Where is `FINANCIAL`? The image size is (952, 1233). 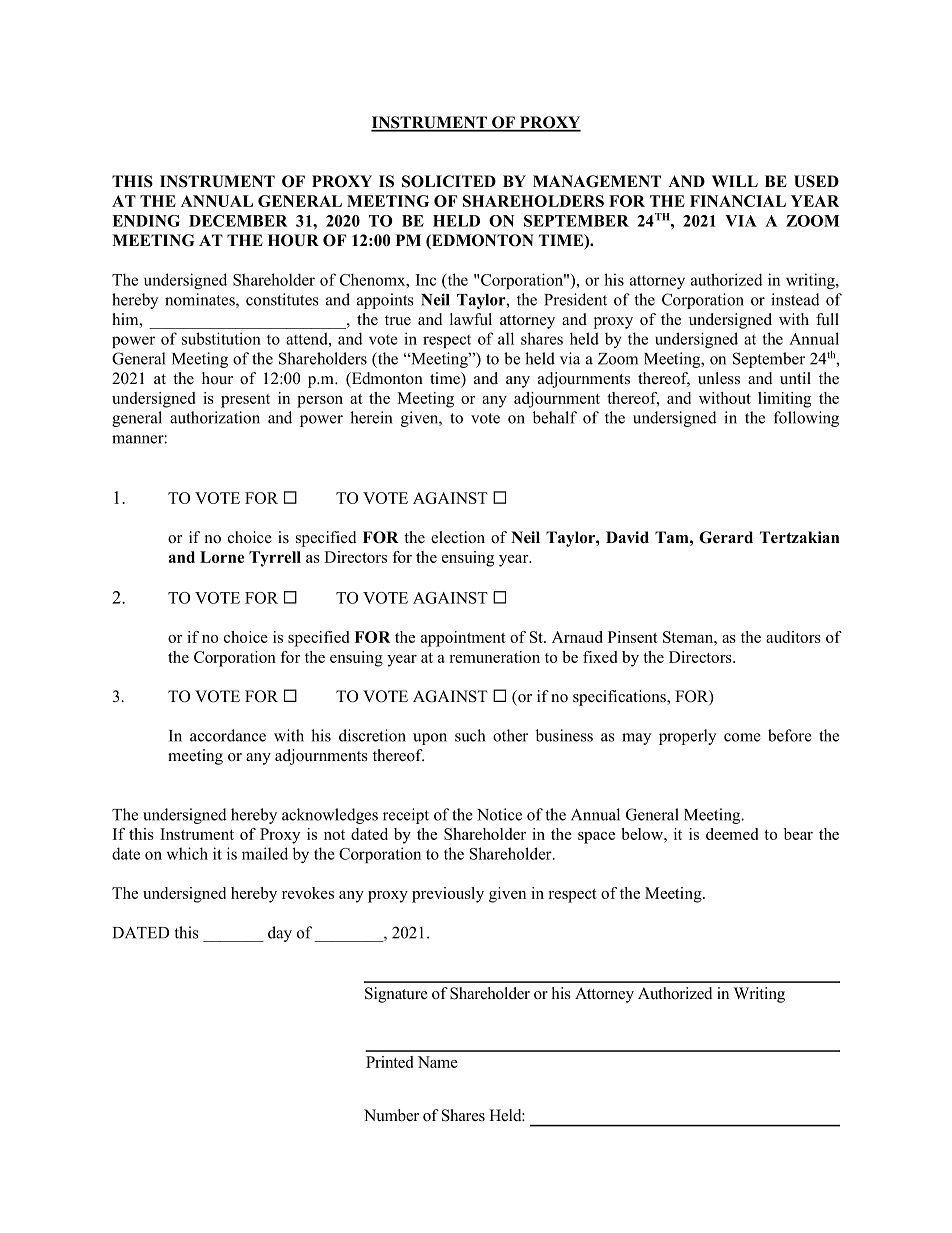 FINANCIAL is located at coordinates (738, 201).
